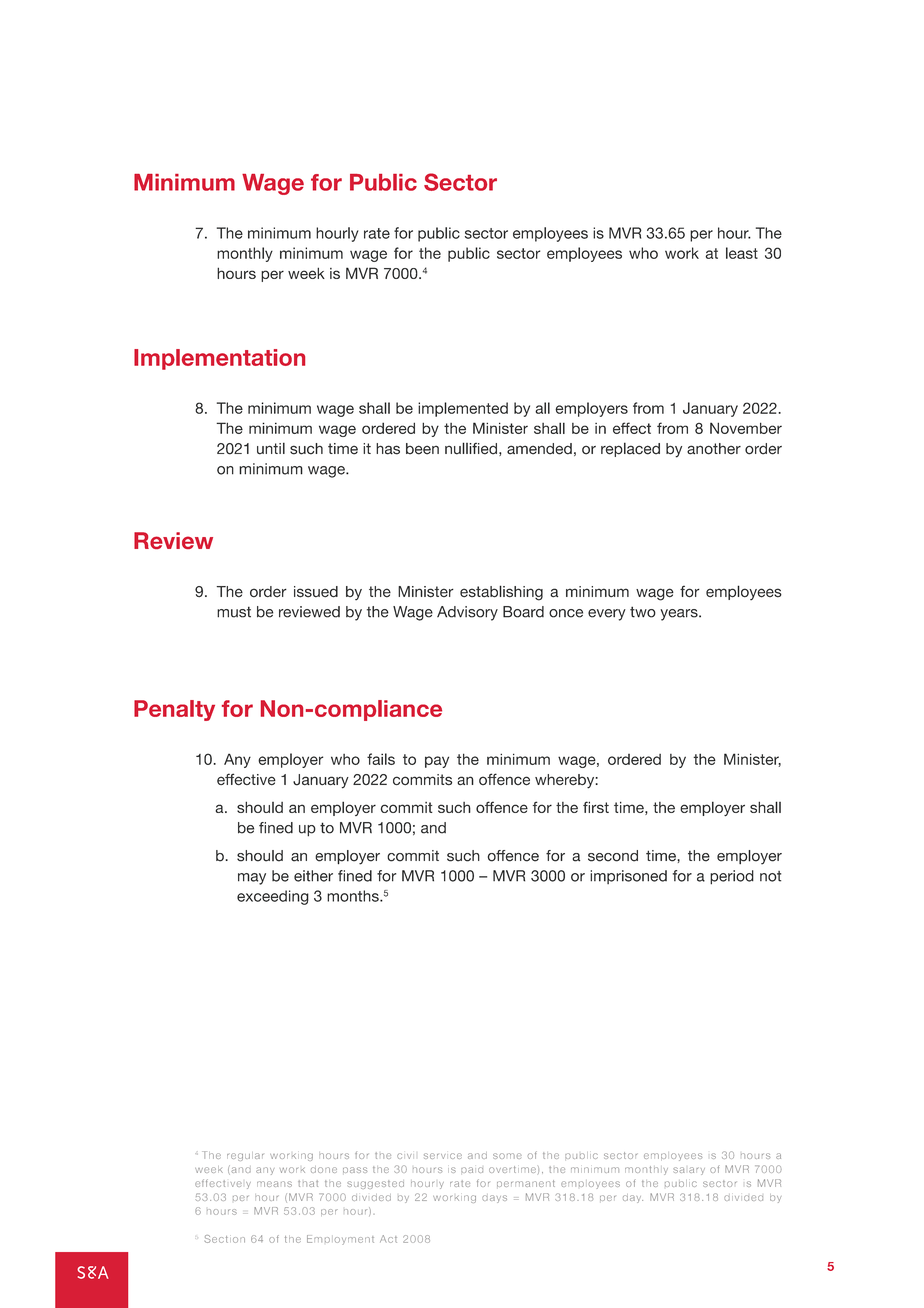 The image size is (924, 1308). What do you see at coordinates (596, 807) in the screenshot?
I see `first` at bounding box center [596, 807].
